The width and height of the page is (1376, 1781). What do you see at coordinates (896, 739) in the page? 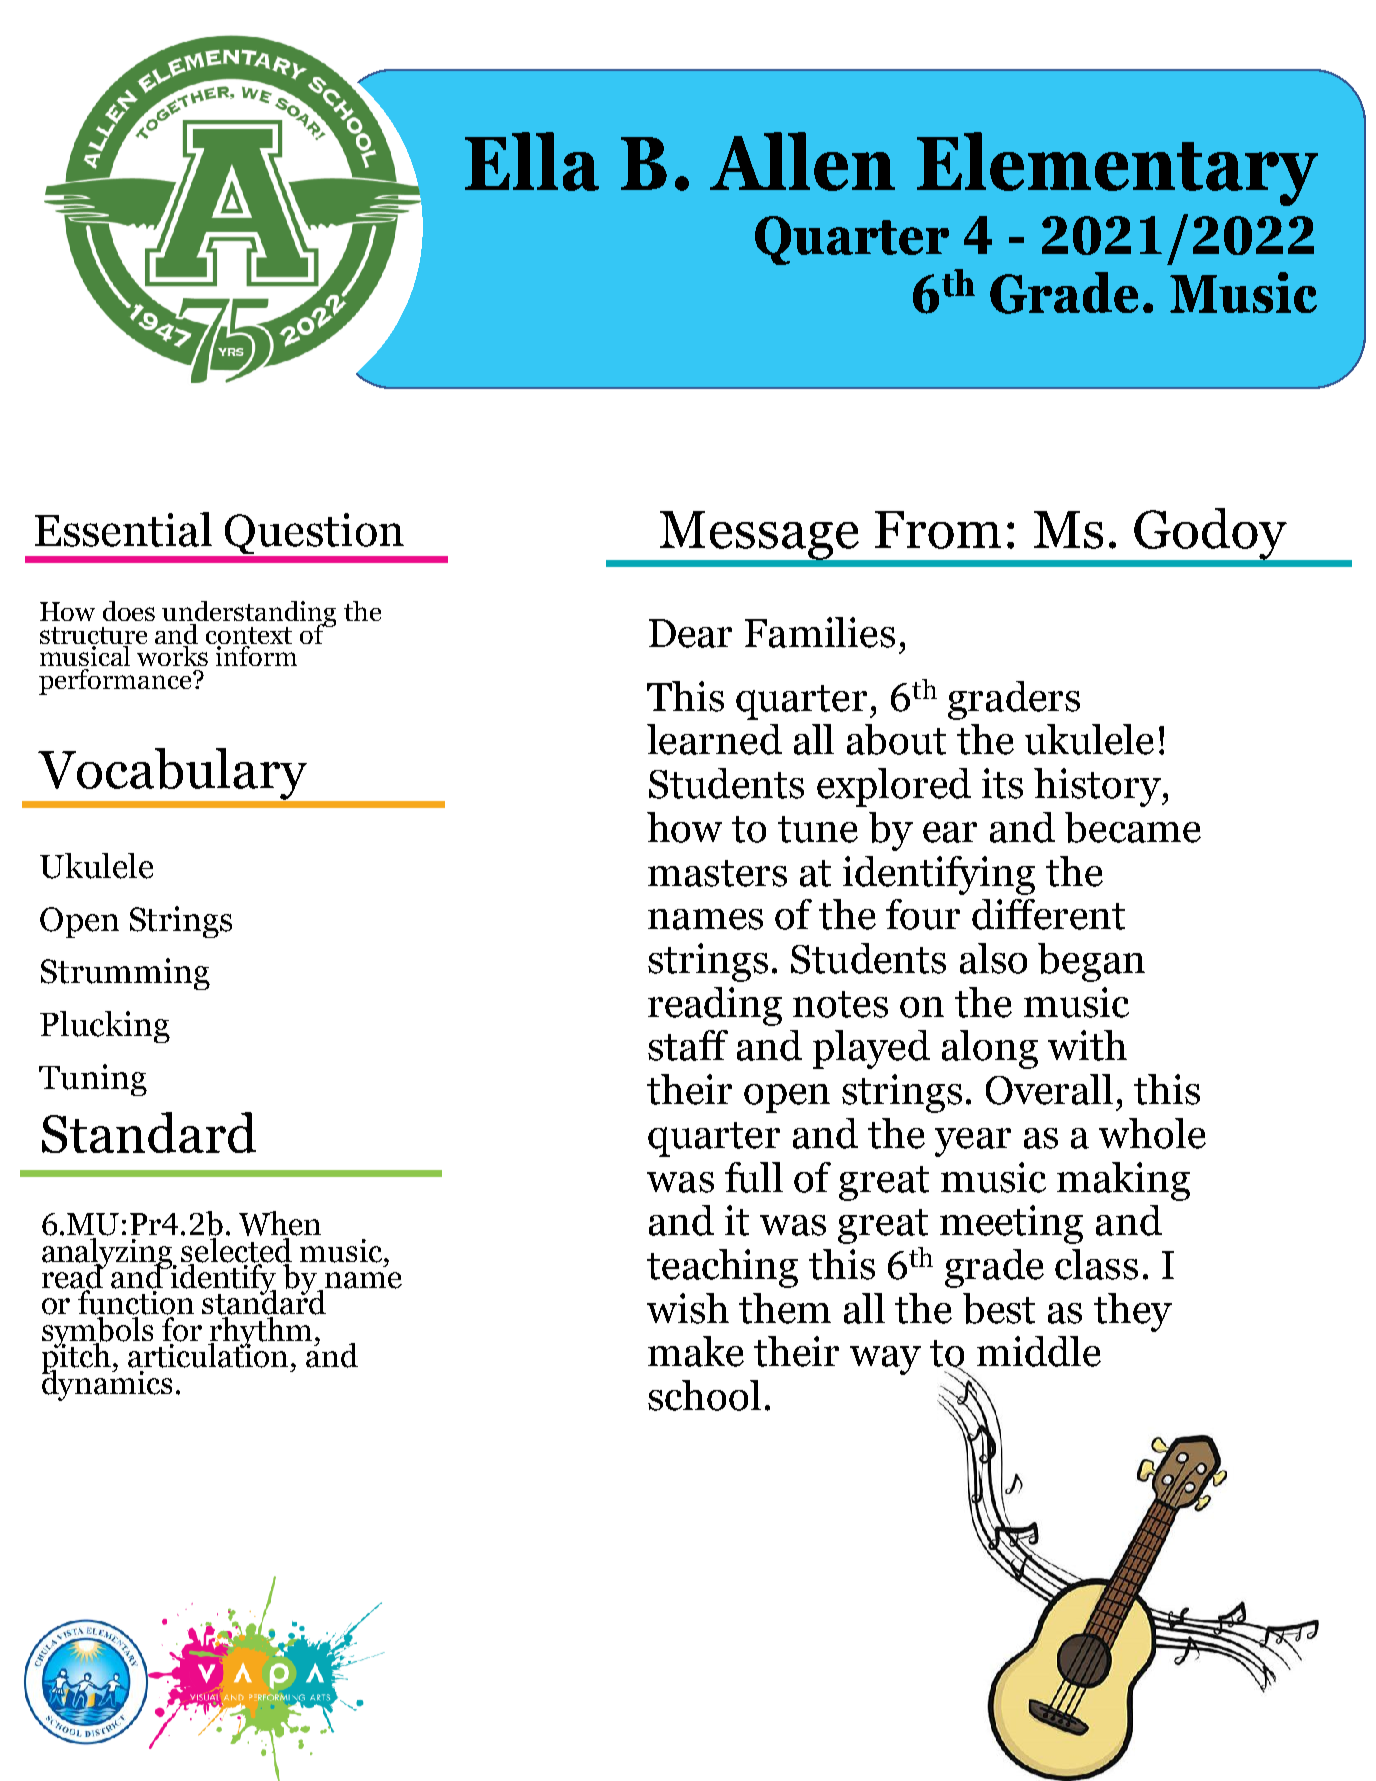
I see `about` at bounding box center [896, 739].
